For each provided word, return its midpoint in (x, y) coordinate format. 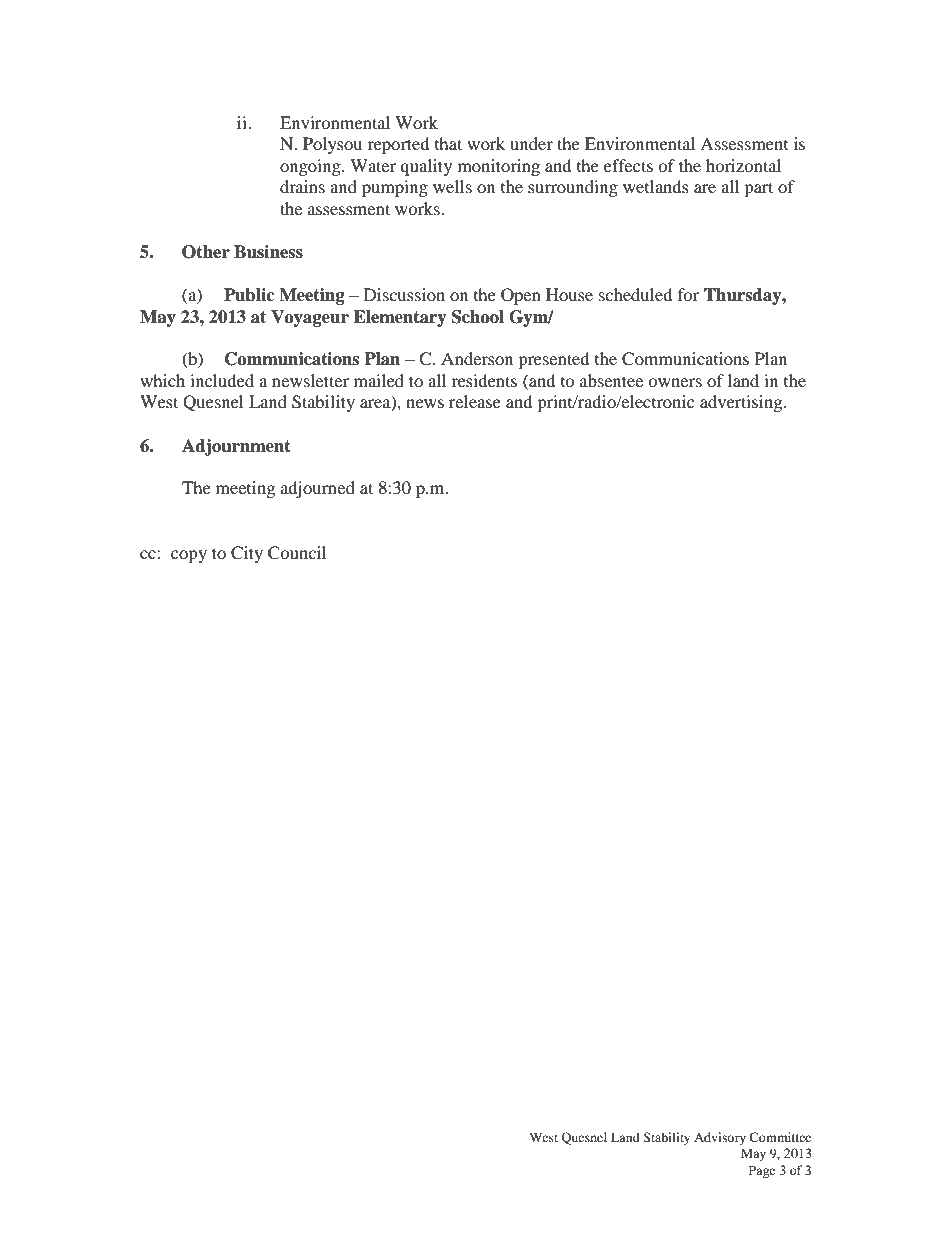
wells (452, 186)
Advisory (720, 1138)
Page (762, 1171)
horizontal (743, 165)
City (247, 554)
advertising (742, 403)
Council (297, 553)
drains (302, 186)
